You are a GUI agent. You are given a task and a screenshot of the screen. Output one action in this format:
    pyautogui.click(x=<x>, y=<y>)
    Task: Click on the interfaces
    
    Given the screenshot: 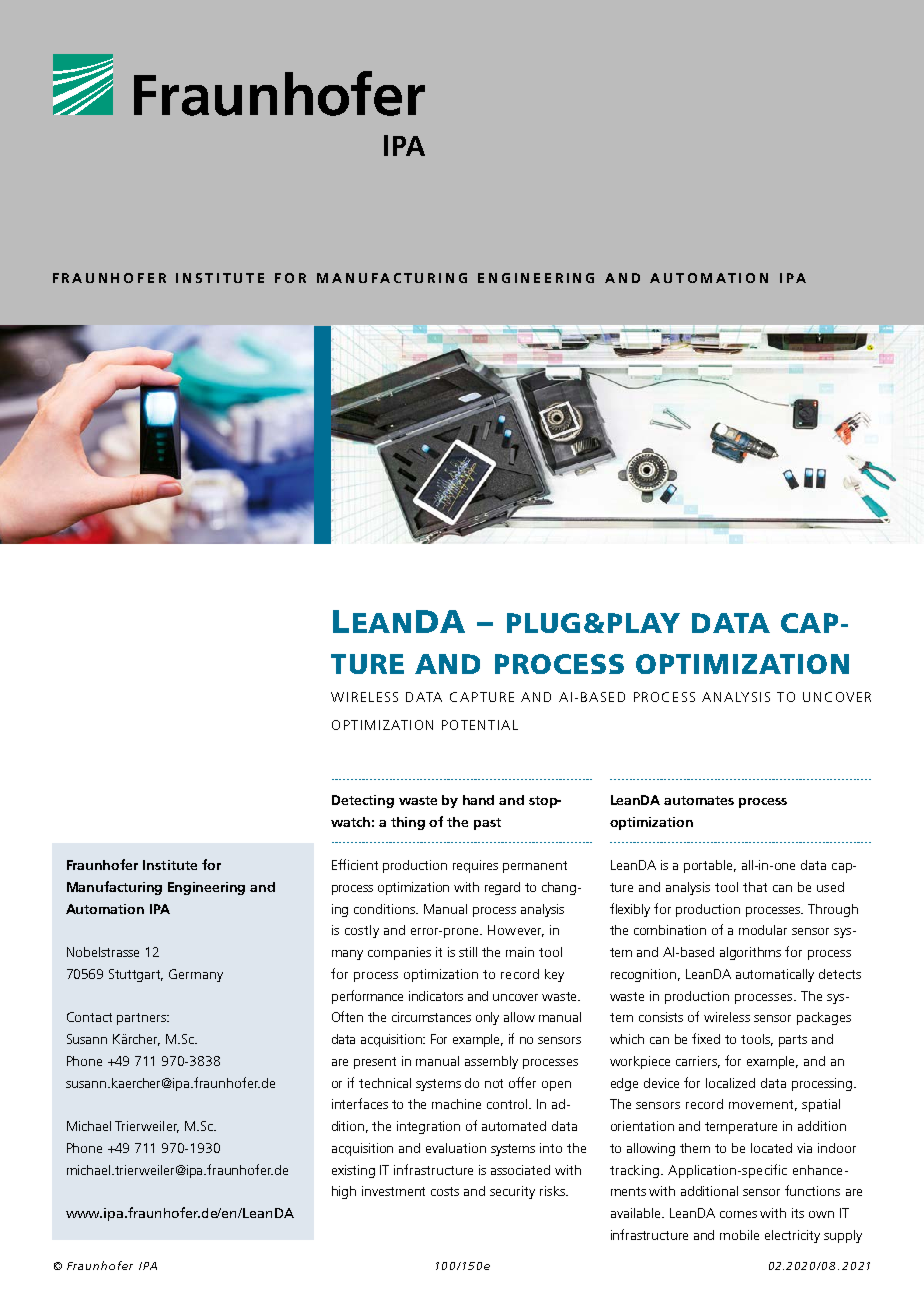 What is the action you would take?
    pyautogui.click(x=360, y=1103)
